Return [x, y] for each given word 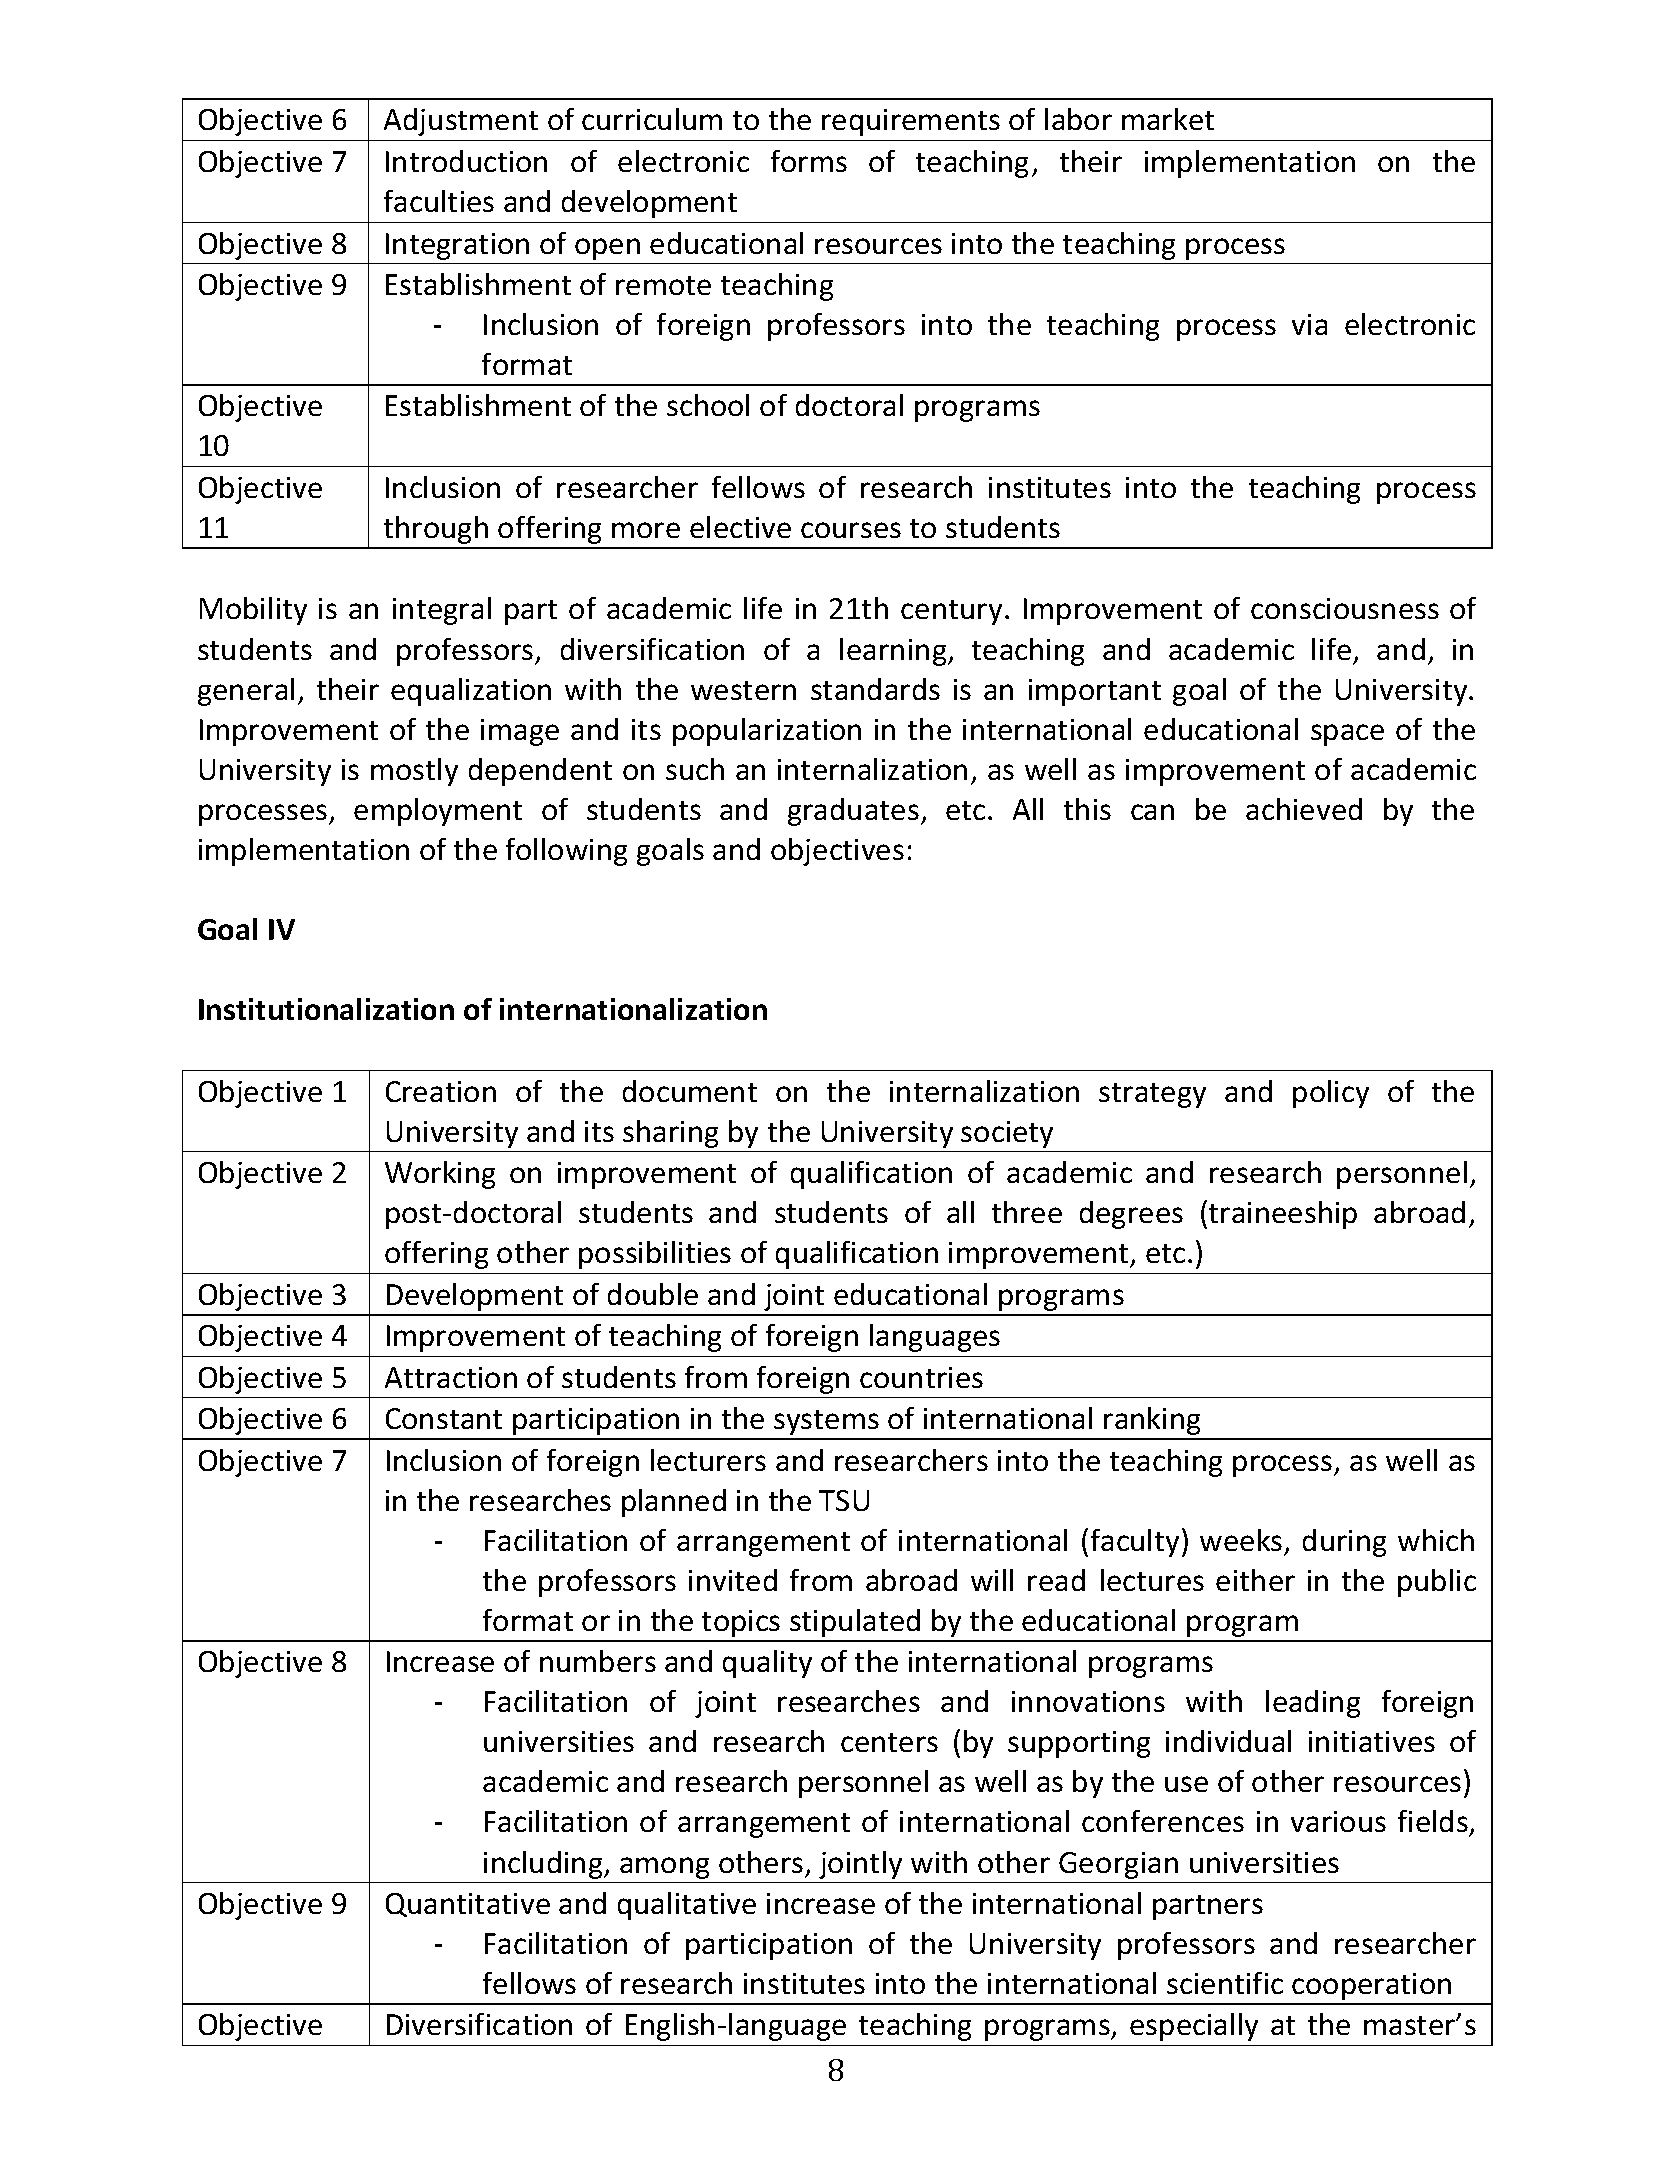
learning [894, 652]
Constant [444, 1418]
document [690, 1091]
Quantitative [468, 1905]
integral [442, 611]
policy [1331, 1094]
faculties [439, 201]
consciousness [1345, 608]
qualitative [687, 1906]
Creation [441, 1091]
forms [809, 161]
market [1168, 119]
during [1344, 1543]
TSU [844, 1500]
